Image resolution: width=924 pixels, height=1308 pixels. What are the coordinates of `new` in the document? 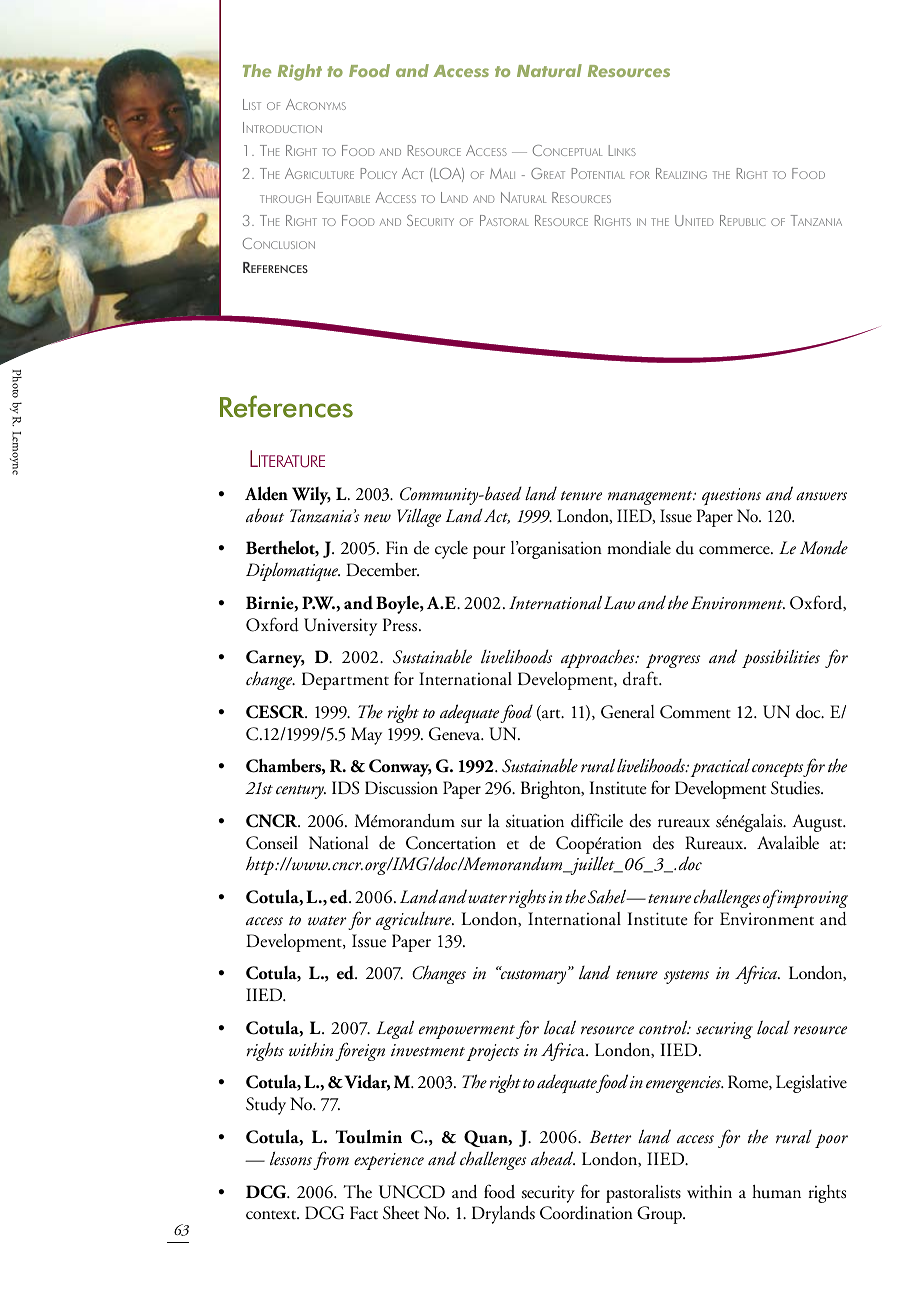 It's located at (377, 518).
